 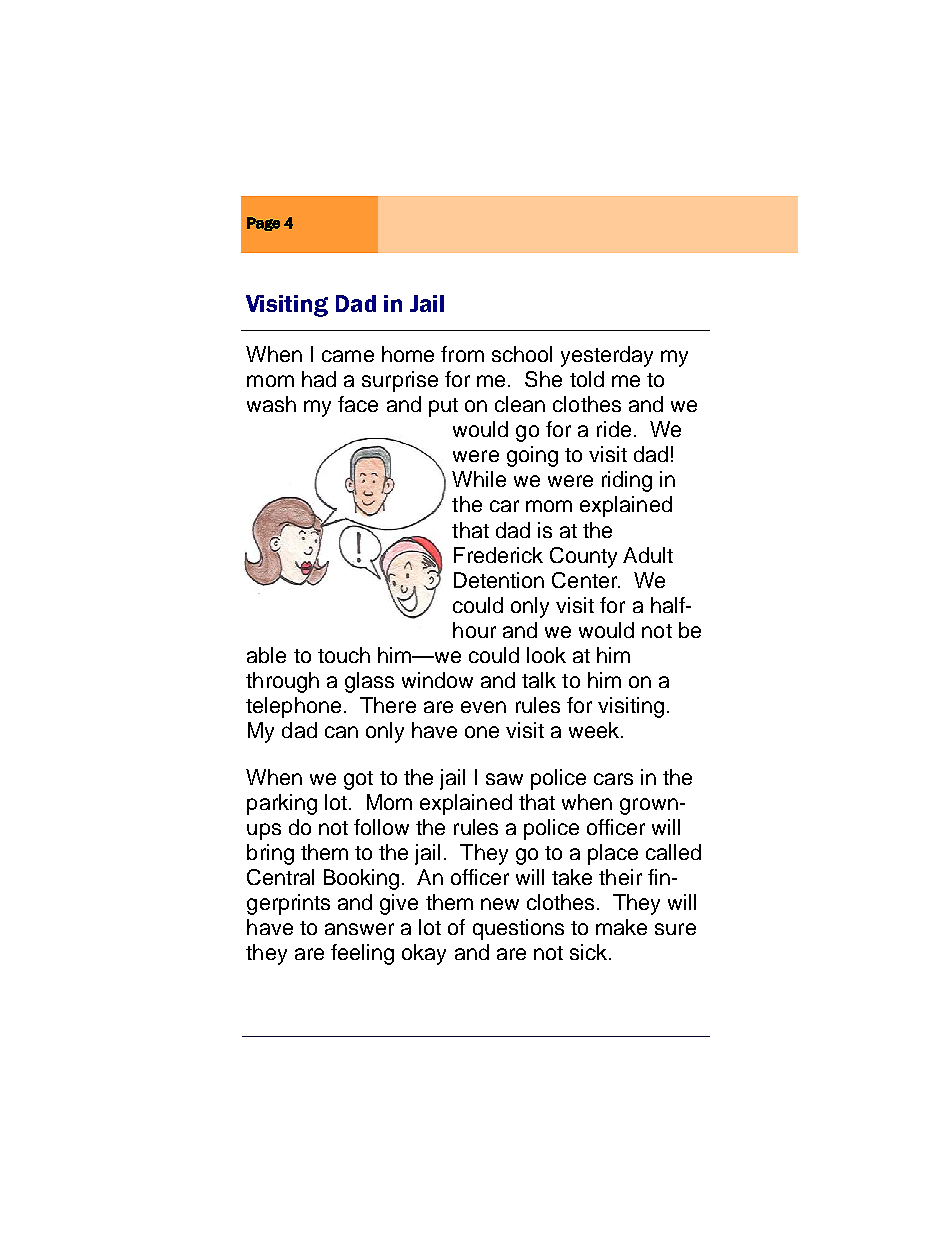 I want to click on had, so click(x=319, y=379).
